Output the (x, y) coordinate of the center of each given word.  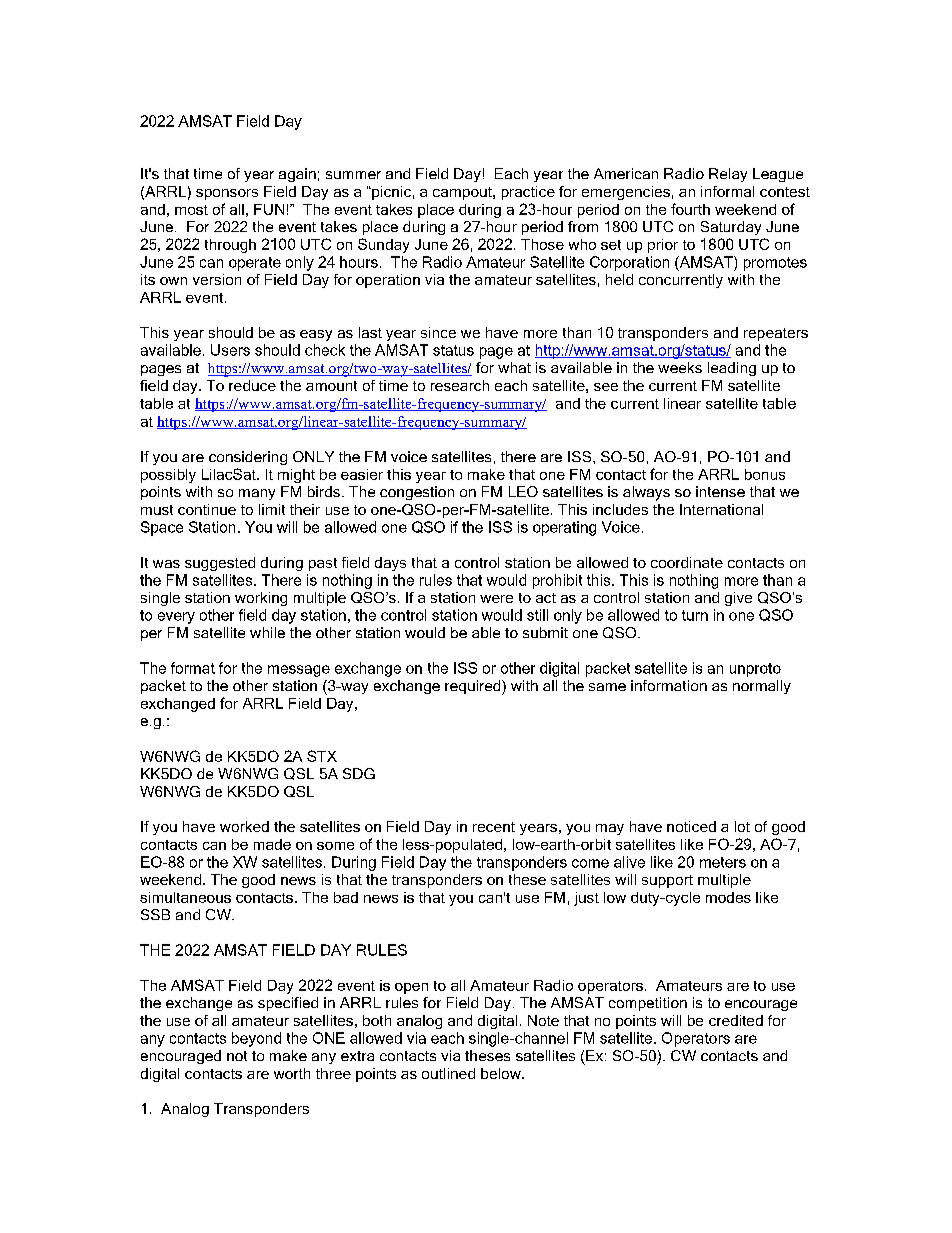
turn (695, 615)
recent (494, 827)
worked (244, 826)
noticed (691, 826)
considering (248, 458)
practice (528, 193)
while (267, 632)
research (460, 385)
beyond (256, 1039)
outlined (448, 1073)
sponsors (227, 194)
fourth (690, 209)
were (496, 599)
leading (732, 369)
